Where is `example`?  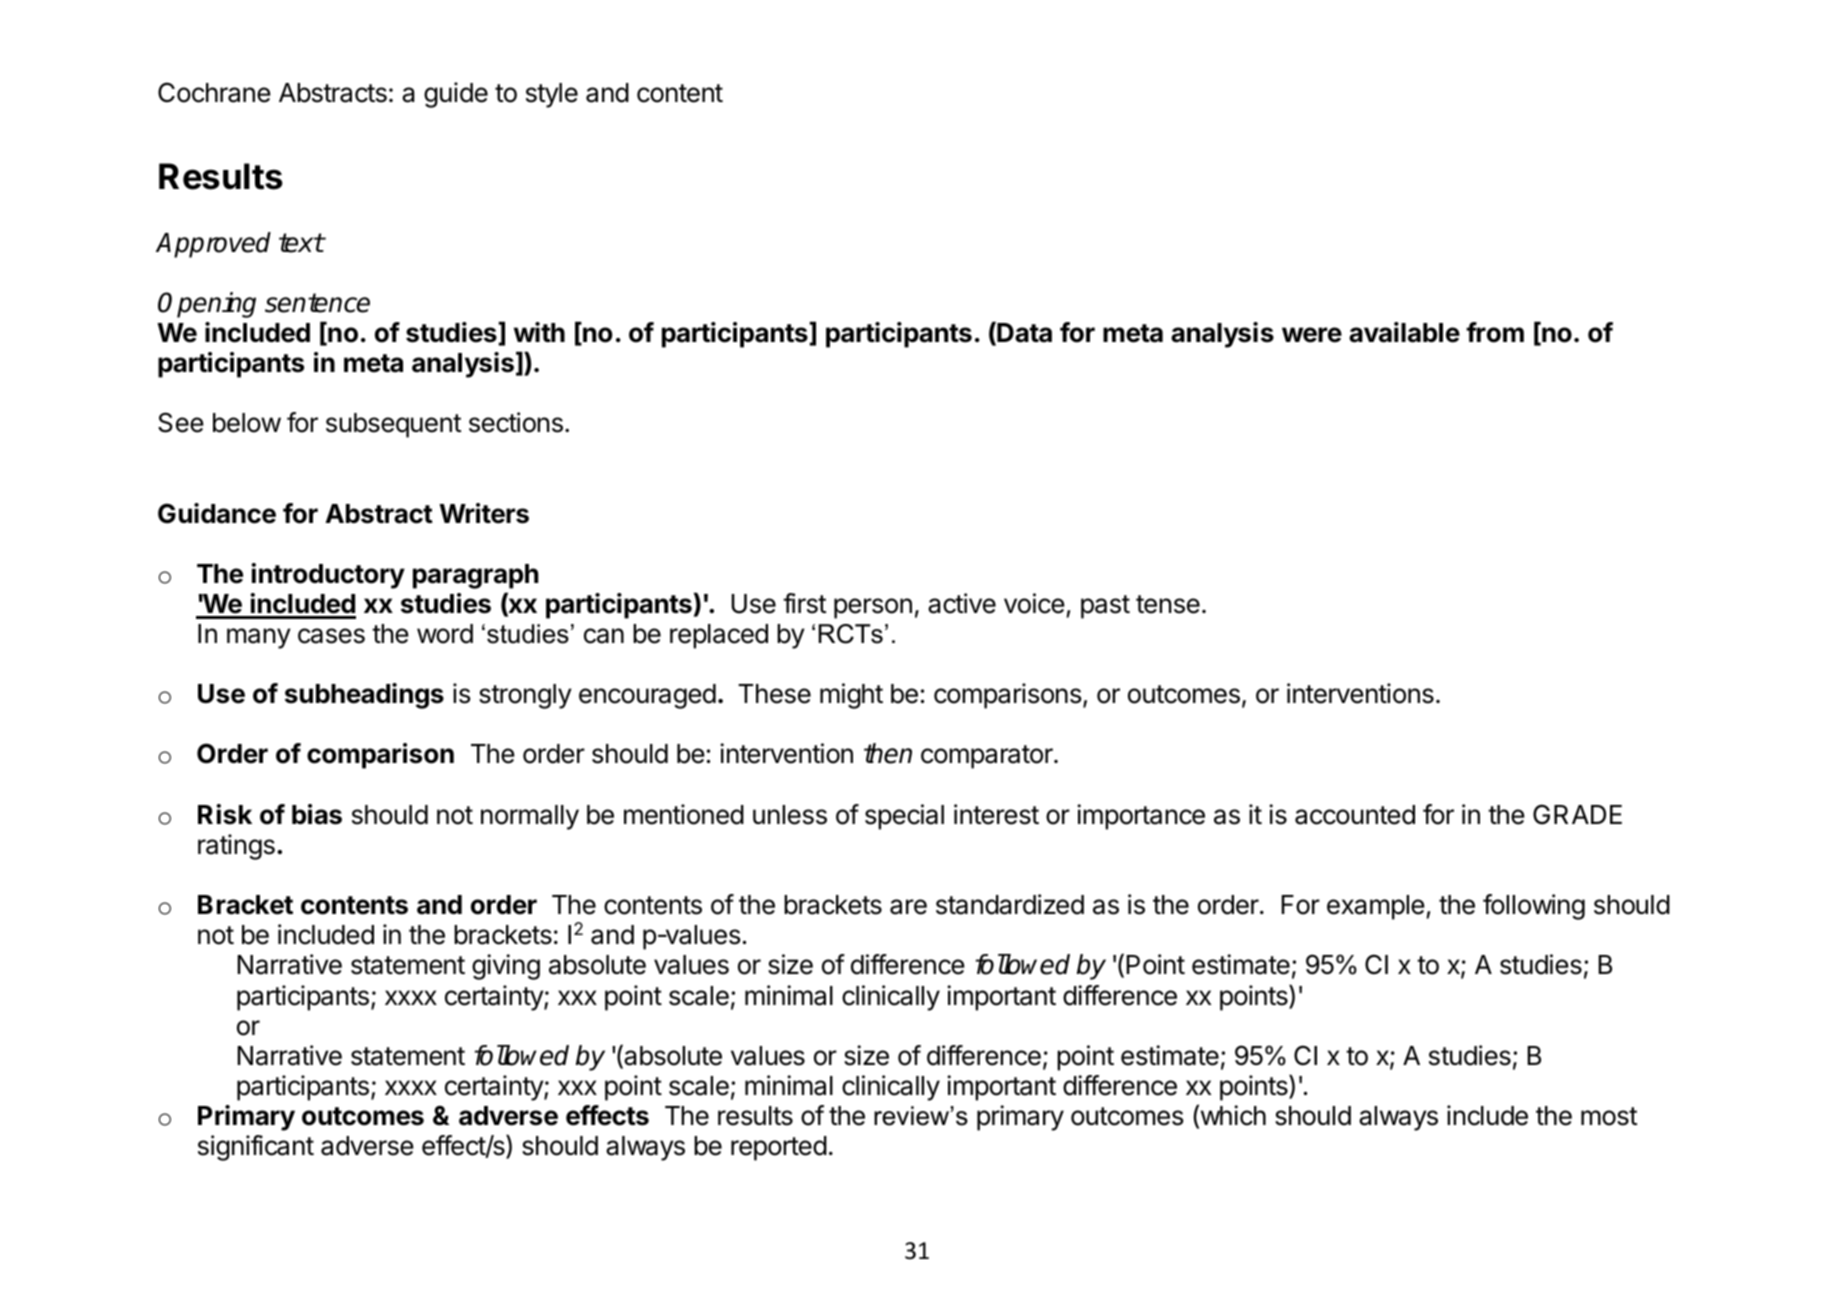 example is located at coordinates (1376, 907).
